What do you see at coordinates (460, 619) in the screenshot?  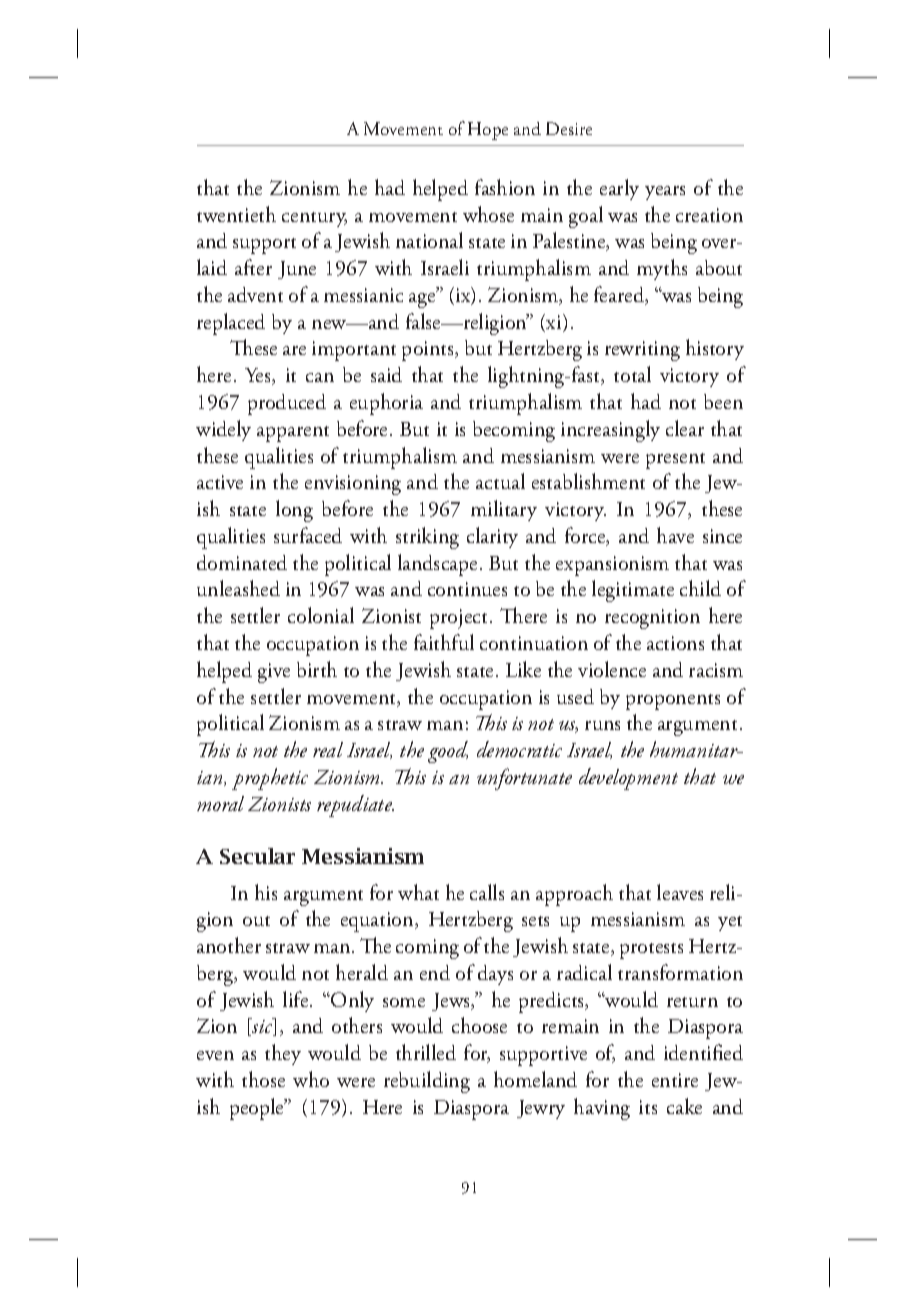 I see `project` at bounding box center [460, 619].
